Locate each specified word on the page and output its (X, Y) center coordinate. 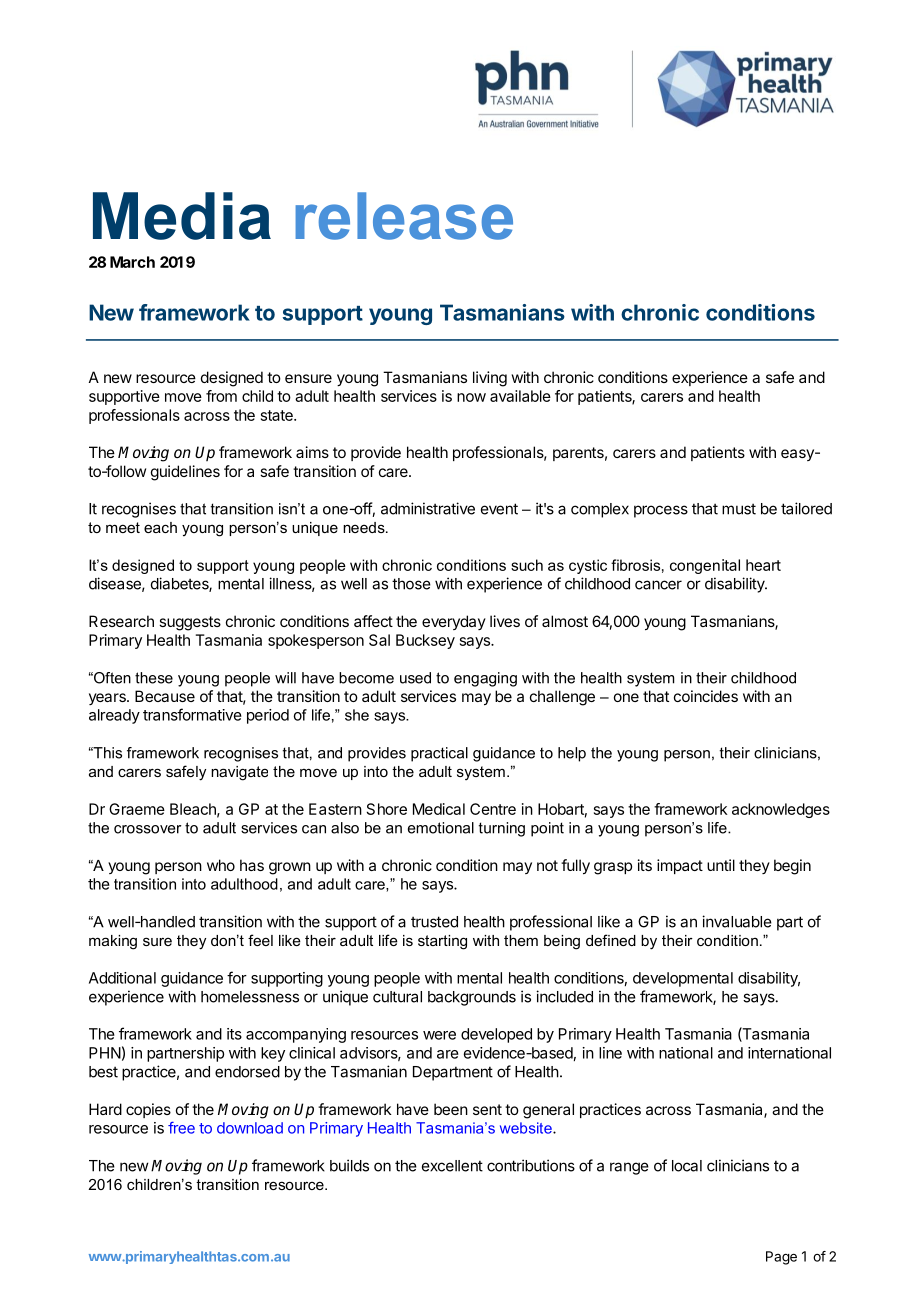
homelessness (250, 997)
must (739, 509)
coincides (706, 696)
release (404, 216)
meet (123, 527)
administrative (428, 508)
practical (439, 754)
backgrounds (472, 998)
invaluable (737, 921)
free (181, 1127)
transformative (192, 714)
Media (182, 216)
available (520, 396)
